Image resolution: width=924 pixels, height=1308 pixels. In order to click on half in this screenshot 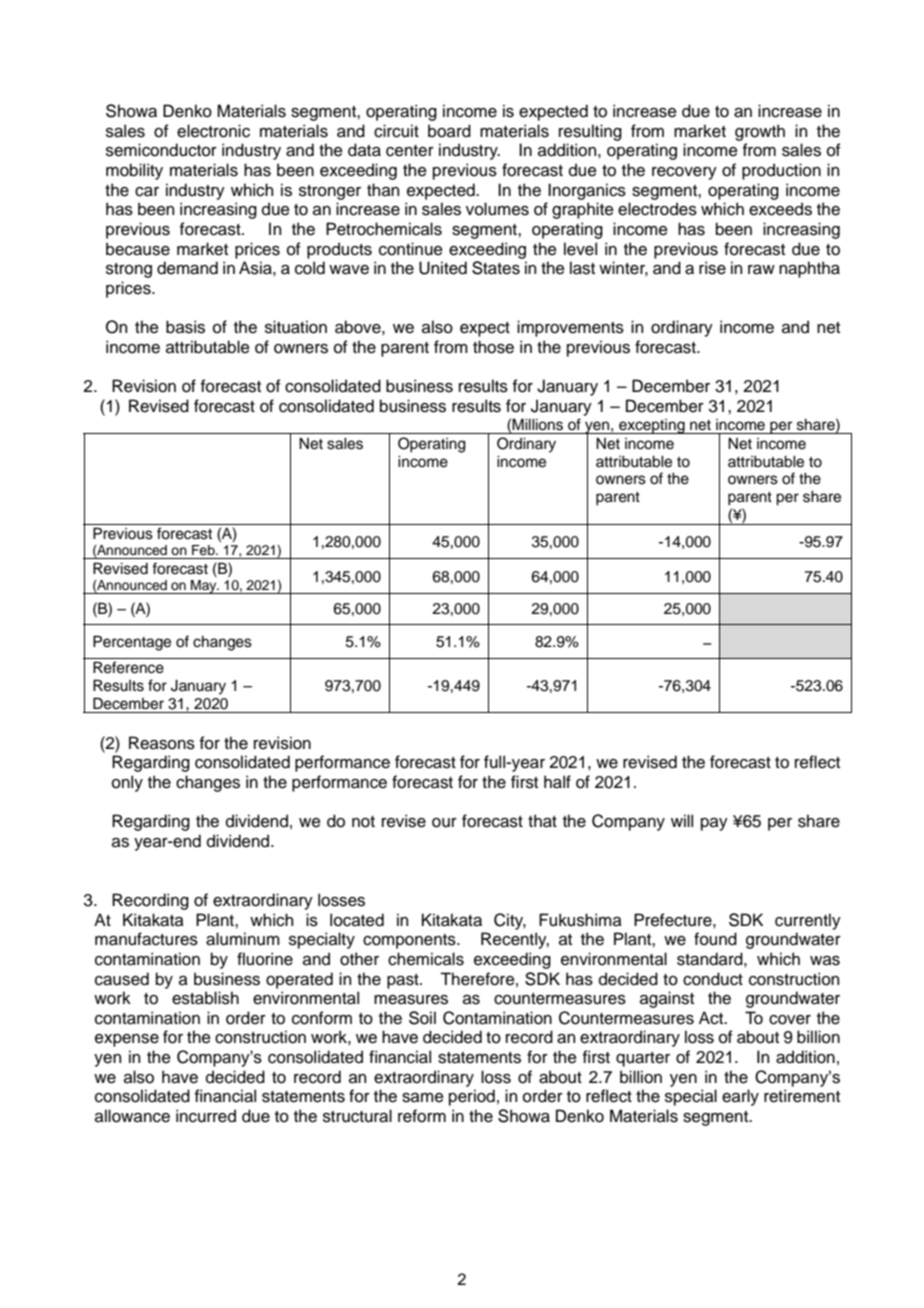, I will do `click(557, 782)`.
